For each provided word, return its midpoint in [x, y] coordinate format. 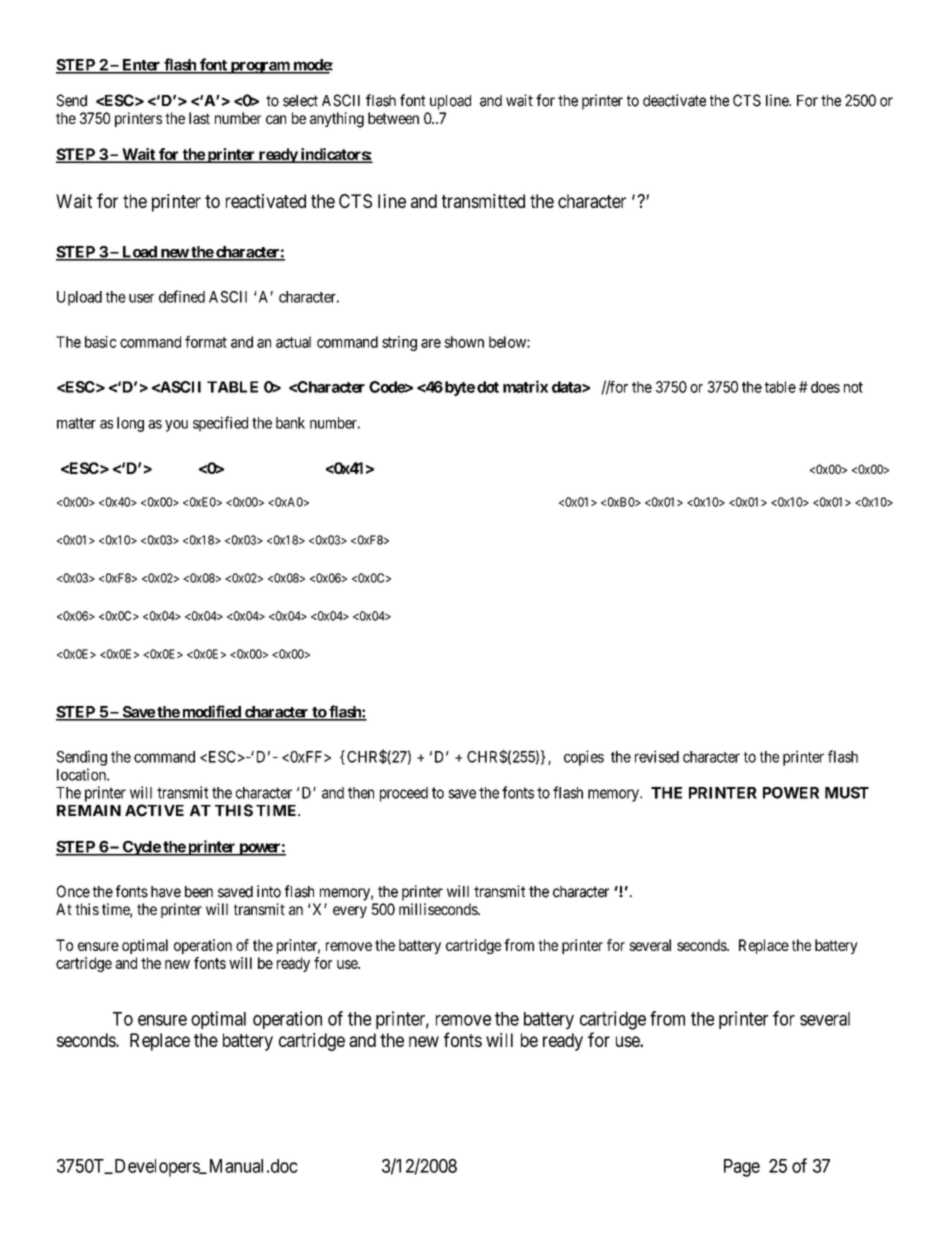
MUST [847, 793]
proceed [404, 794]
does [825, 387]
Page [742, 1168]
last [199, 118]
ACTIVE [154, 810]
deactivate [674, 100]
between [393, 118]
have [166, 892]
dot [488, 387]
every [350, 912]
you [176, 426]
